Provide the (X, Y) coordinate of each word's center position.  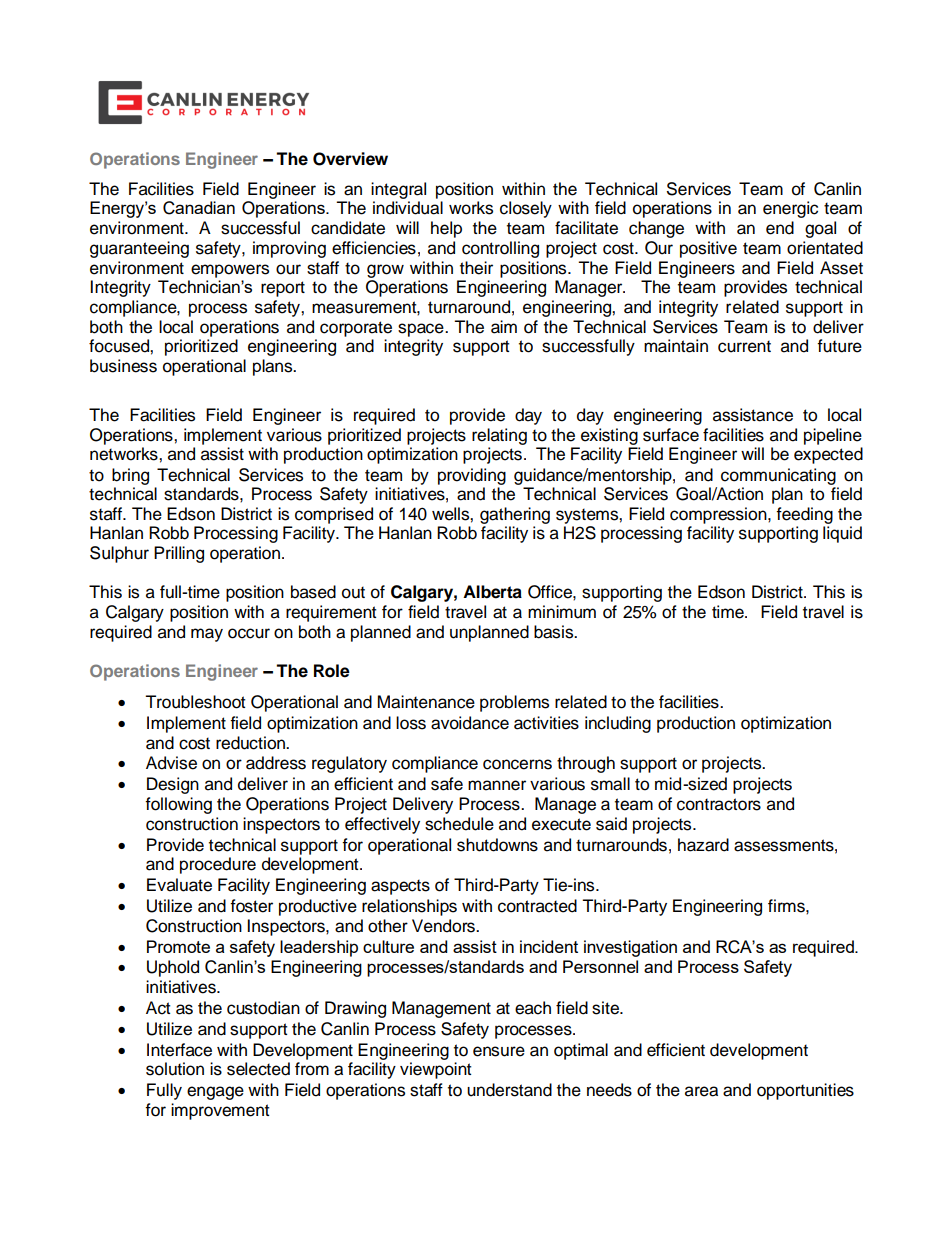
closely (526, 209)
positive (708, 249)
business (123, 366)
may (207, 635)
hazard (703, 845)
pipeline (833, 436)
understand (509, 1090)
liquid (842, 534)
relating (499, 436)
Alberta (492, 592)
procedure (218, 865)
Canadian (199, 208)
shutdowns (497, 845)
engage (215, 1093)
